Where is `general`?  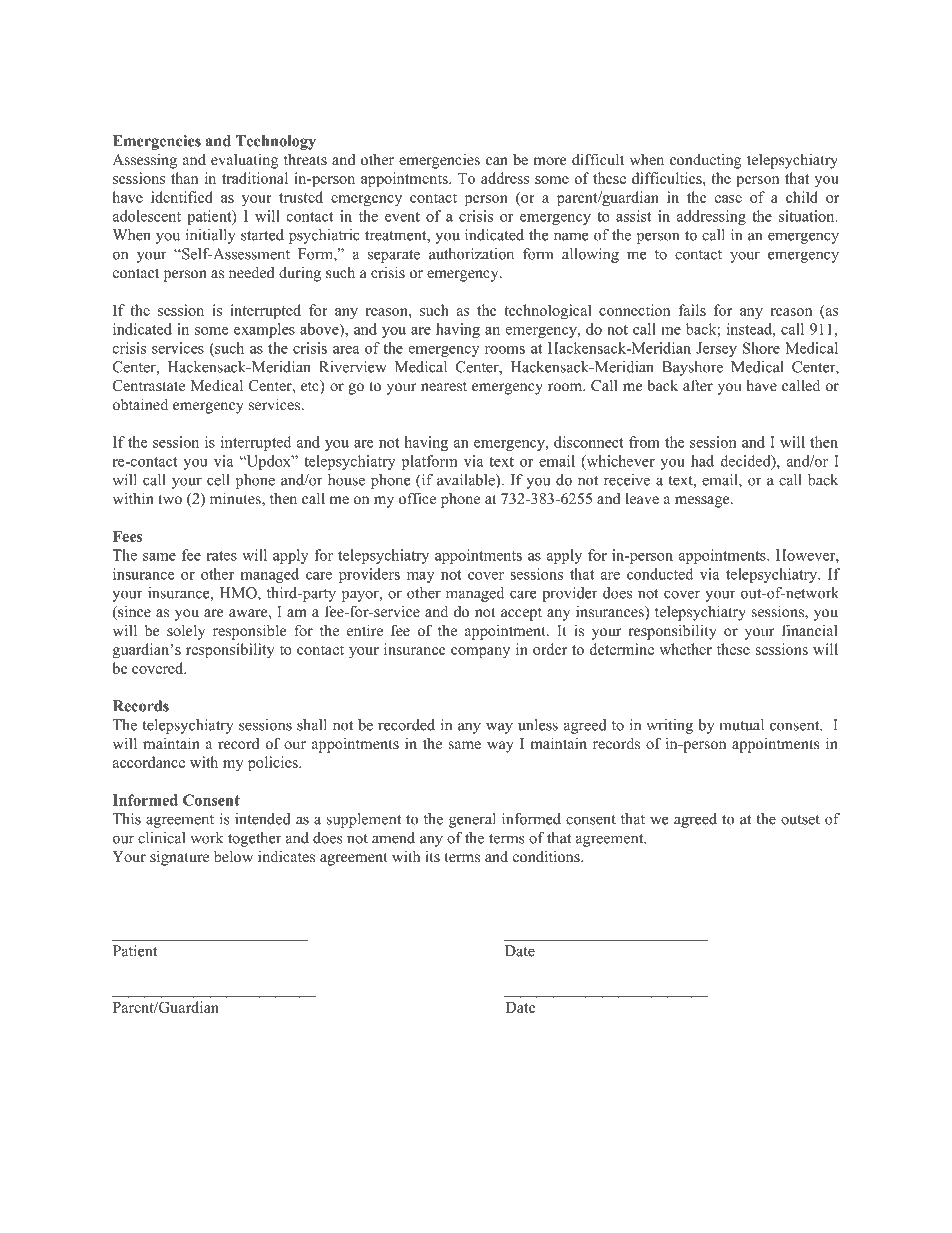 general is located at coordinates (472, 820).
